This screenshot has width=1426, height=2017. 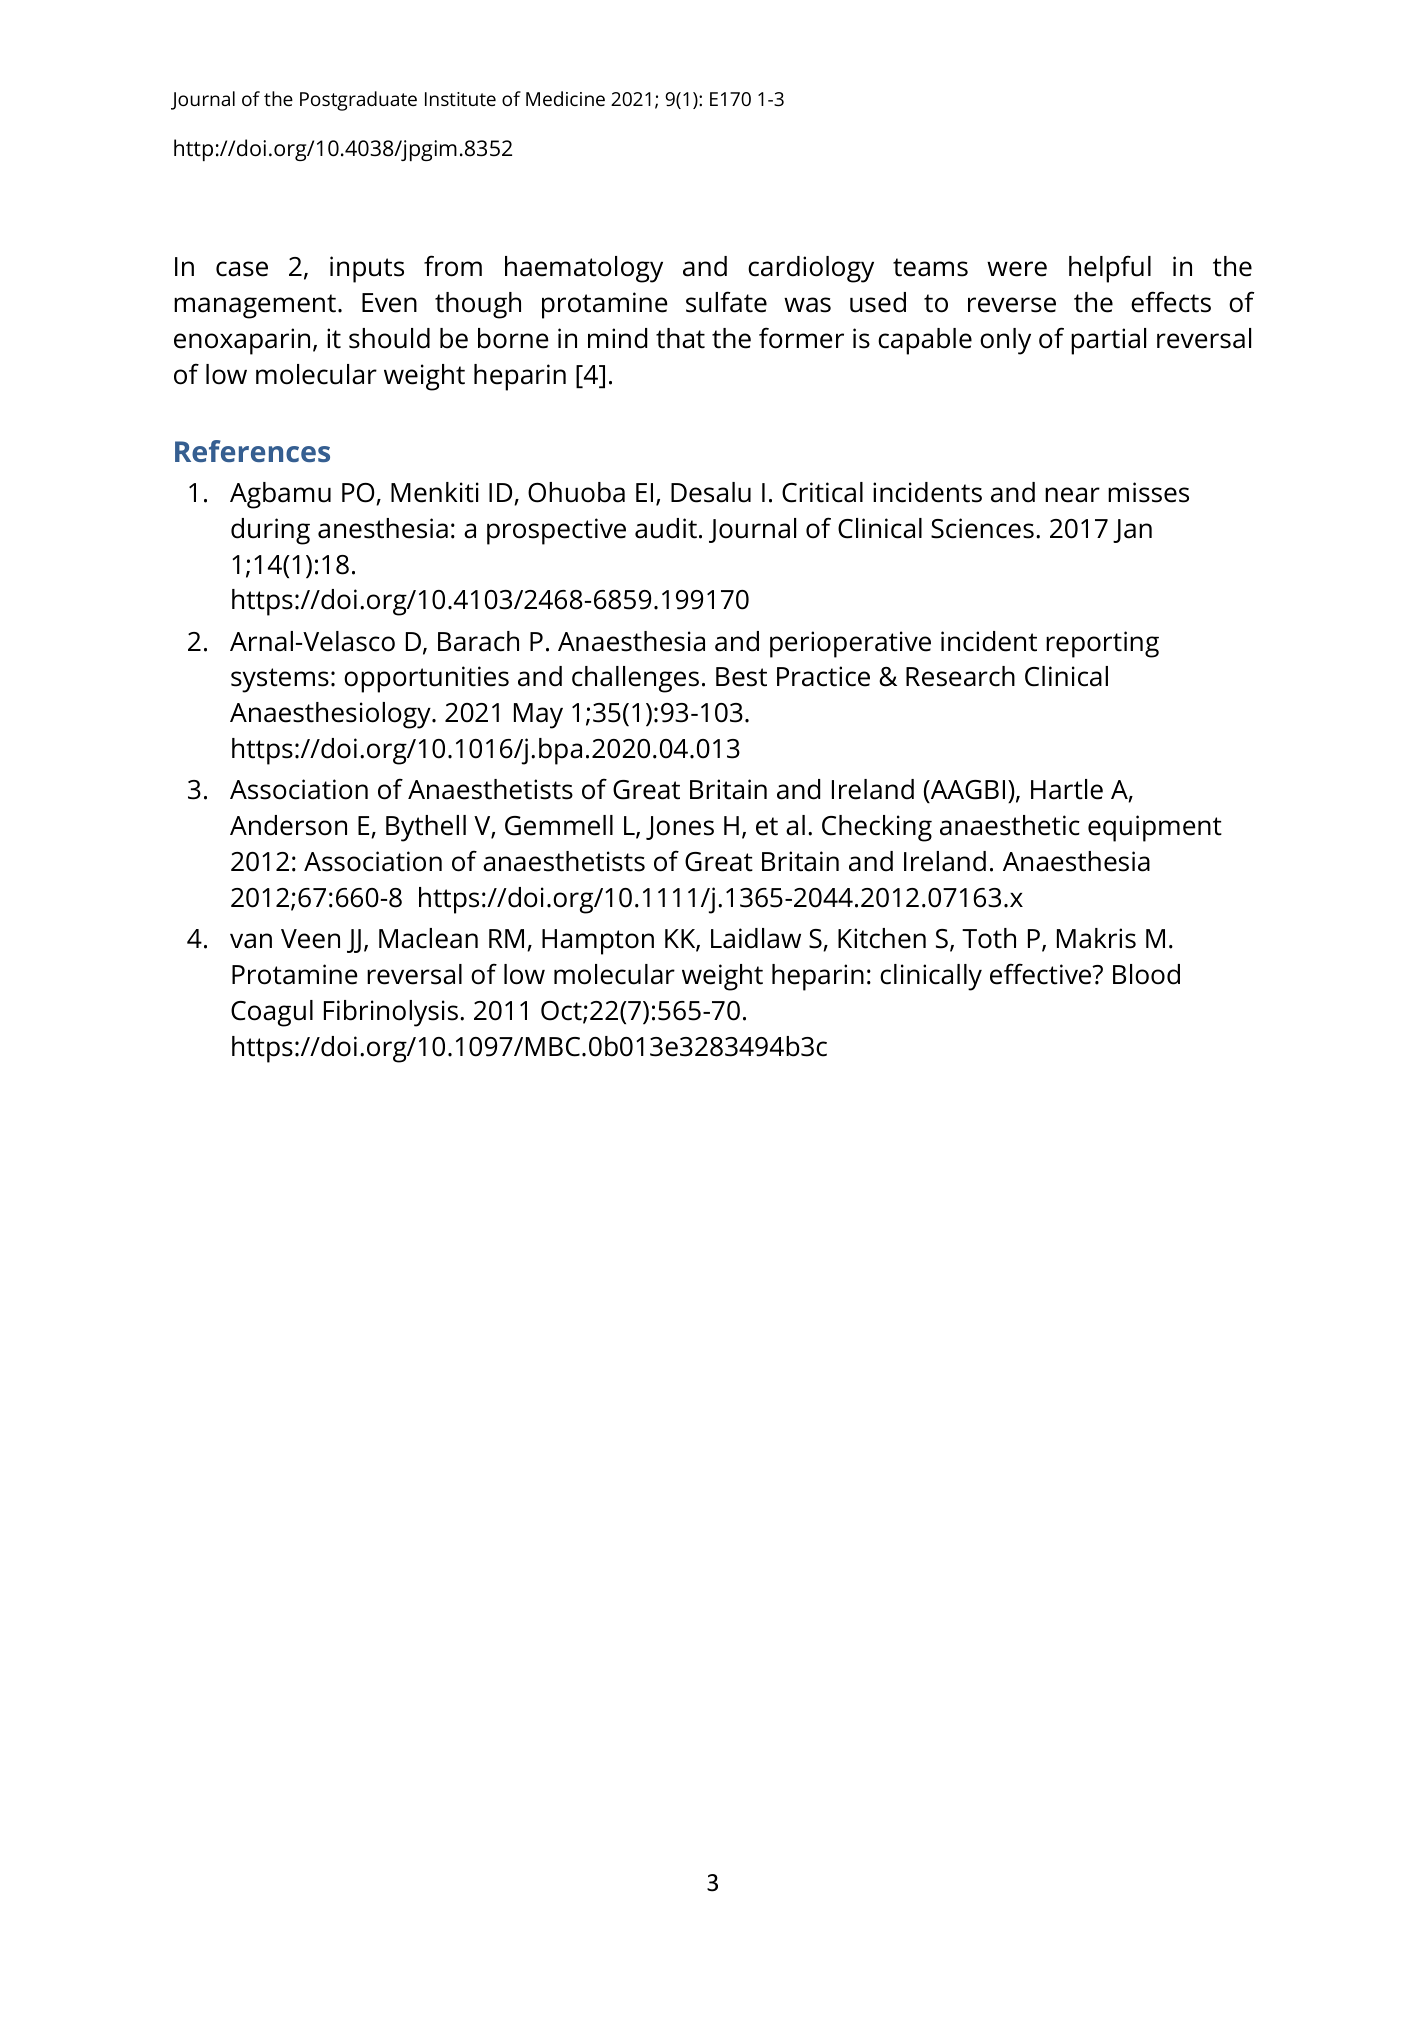 I want to click on partial, so click(x=1108, y=341).
